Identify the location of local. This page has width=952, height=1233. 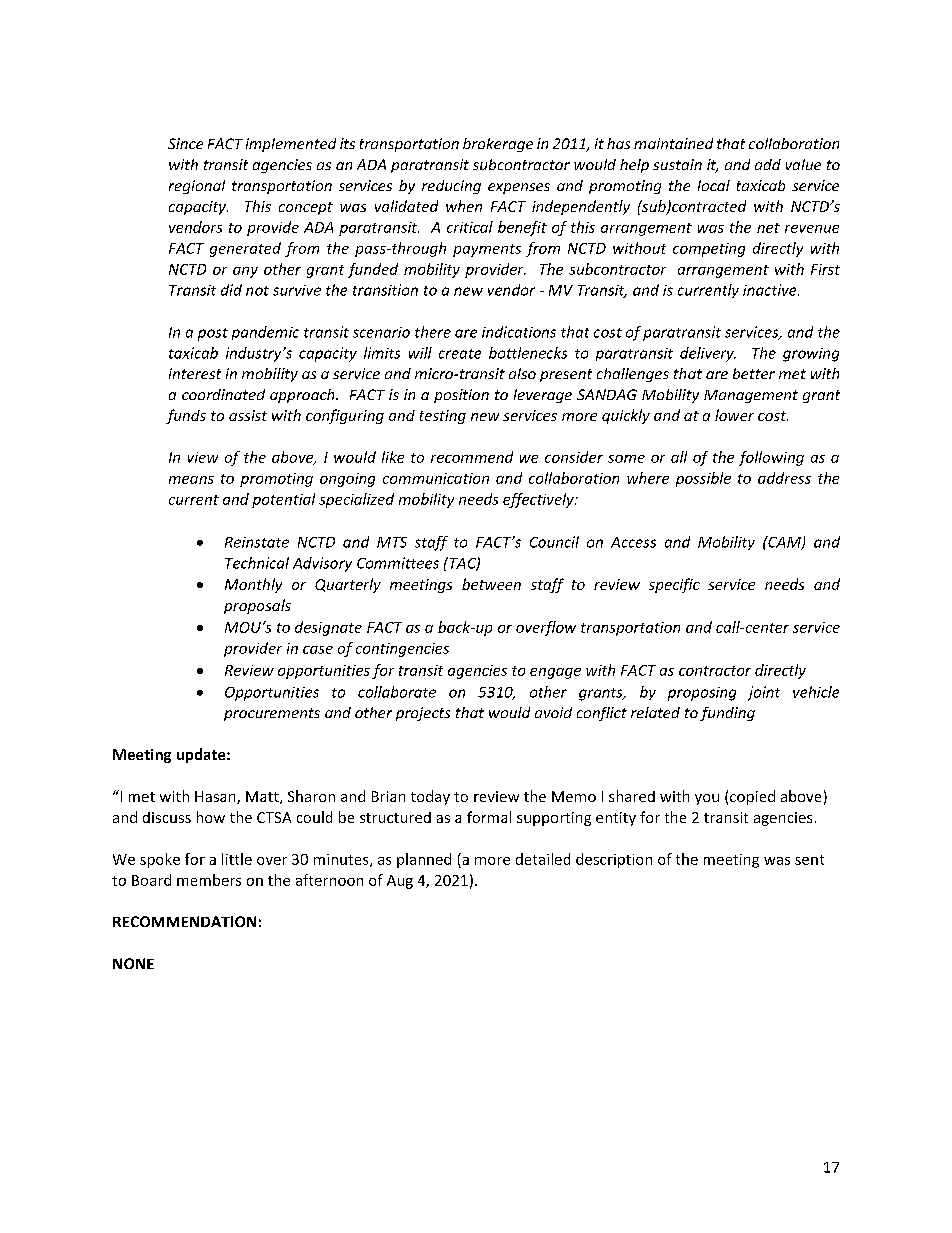
(714, 185).
